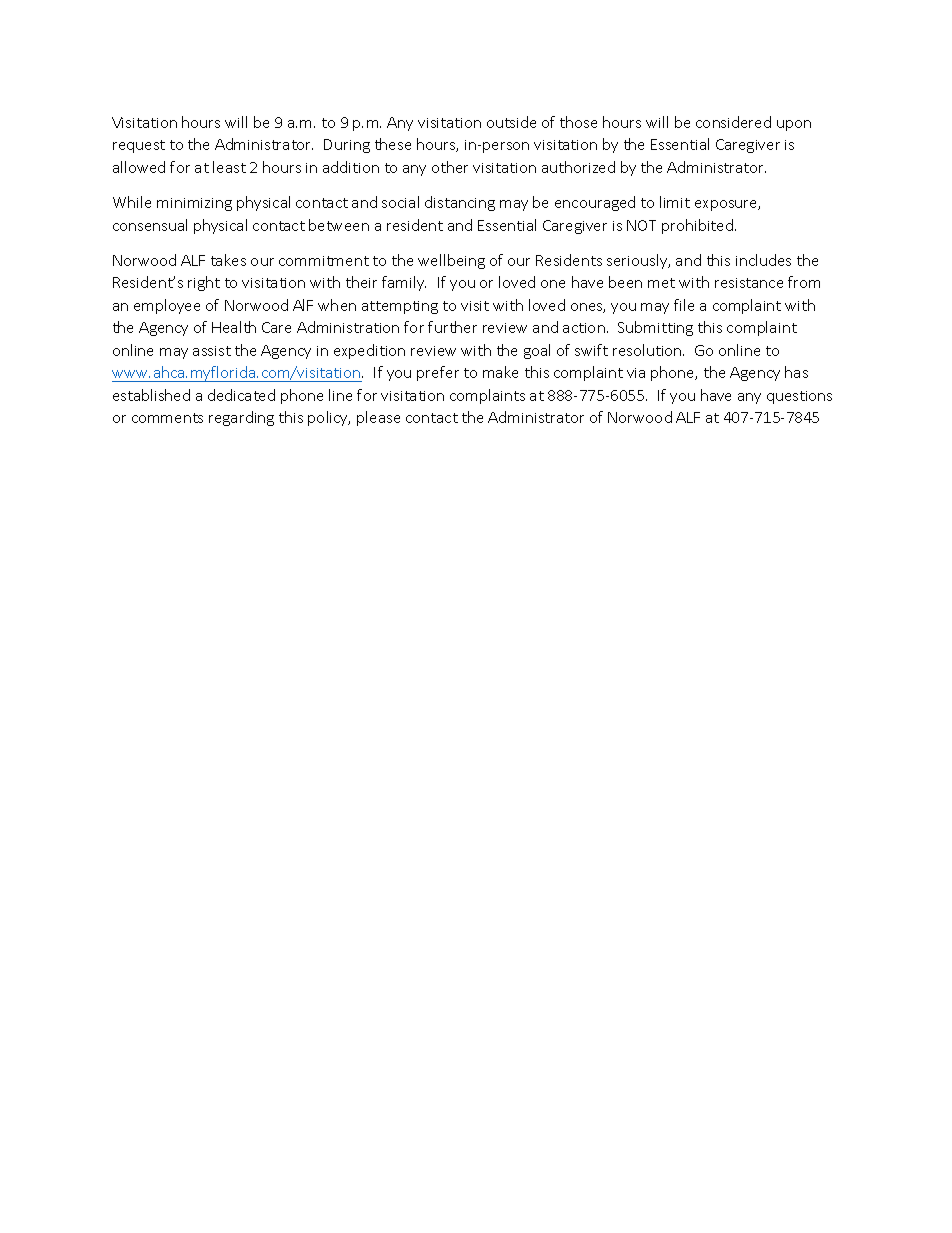 The image size is (952, 1233). Describe the element at coordinates (378, 418) in the page. I see `please` at that location.
